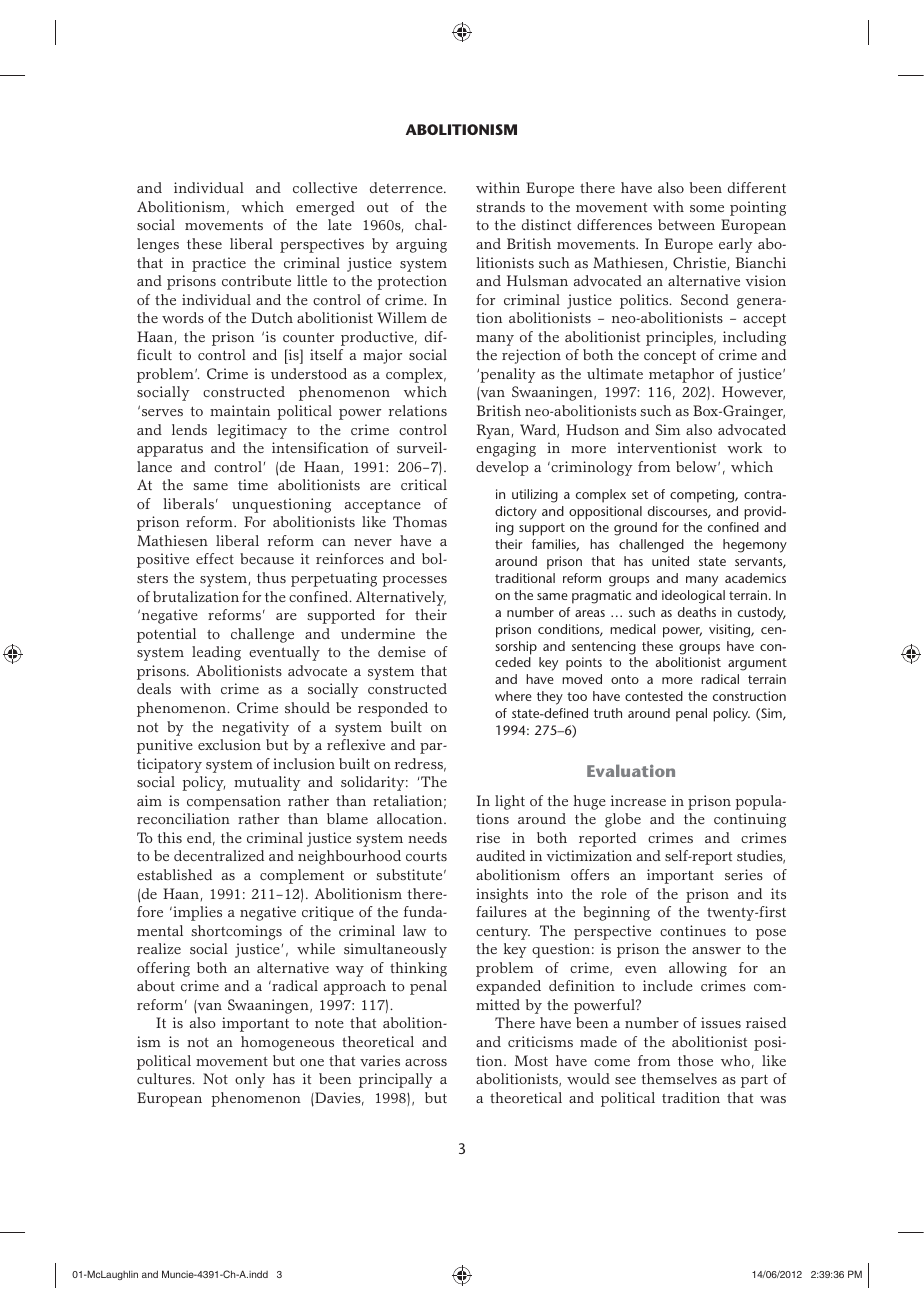 This page has width=924, height=1308. I want to click on only, so click(250, 1080).
